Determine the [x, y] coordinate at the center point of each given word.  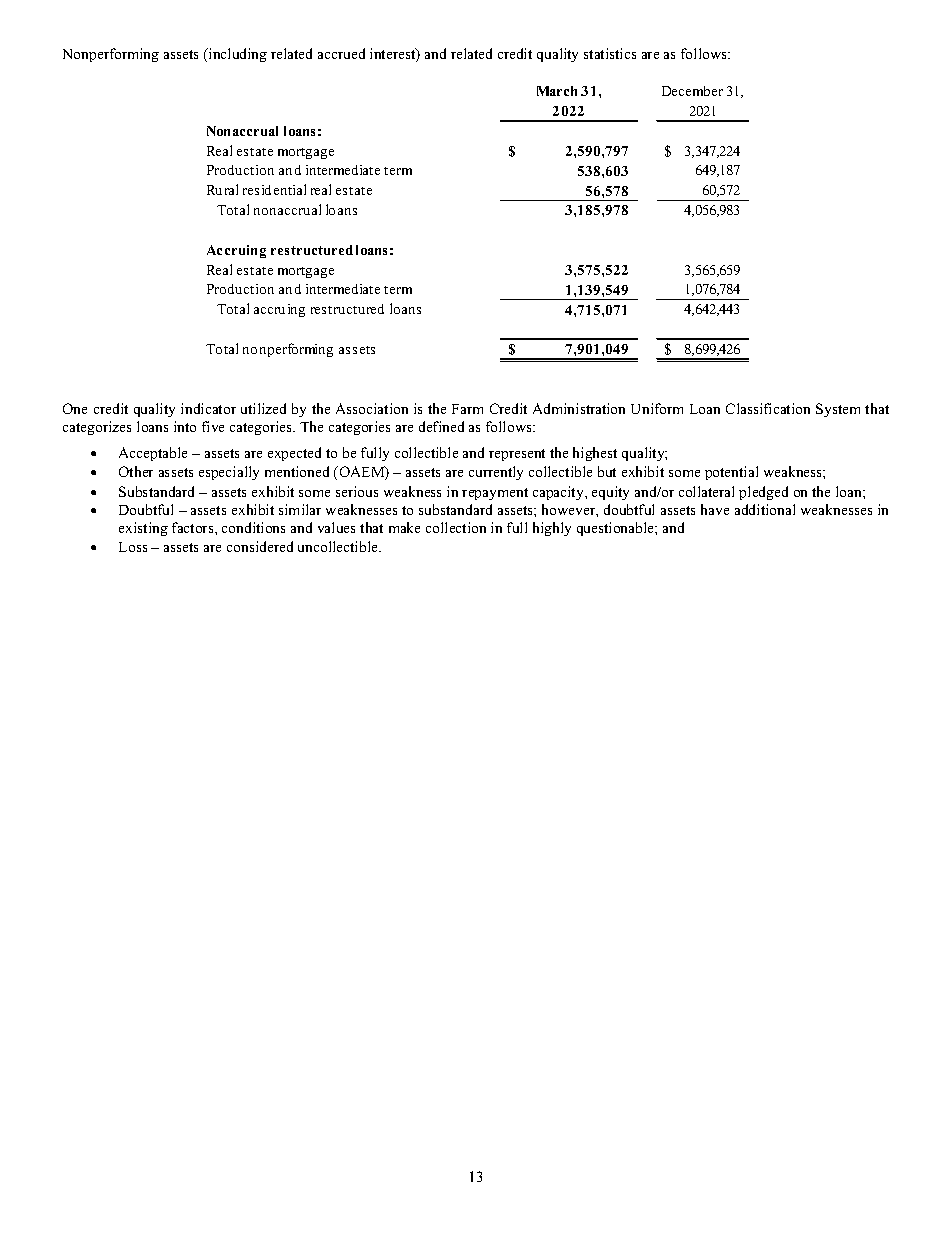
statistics [610, 53]
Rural [222, 189]
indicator [208, 408]
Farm [467, 409]
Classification [768, 408]
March [557, 91]
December [692, 91]
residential [274, 189]
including [237, 55]
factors [194, 527]
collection [456, 527]
